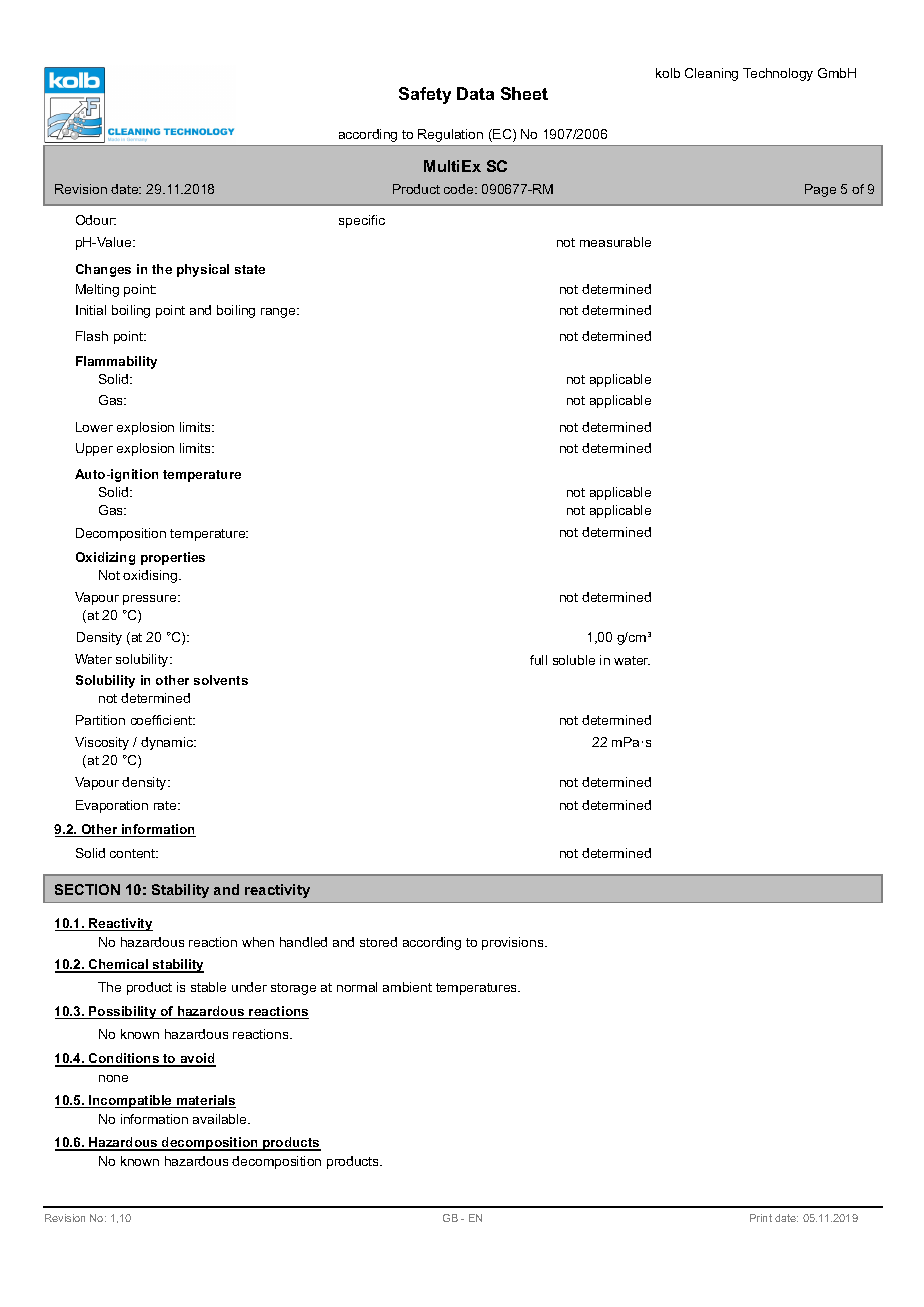  Describe the element at coordinates (711, 74) in the screenshot. I see `Cleaning` at that location.
